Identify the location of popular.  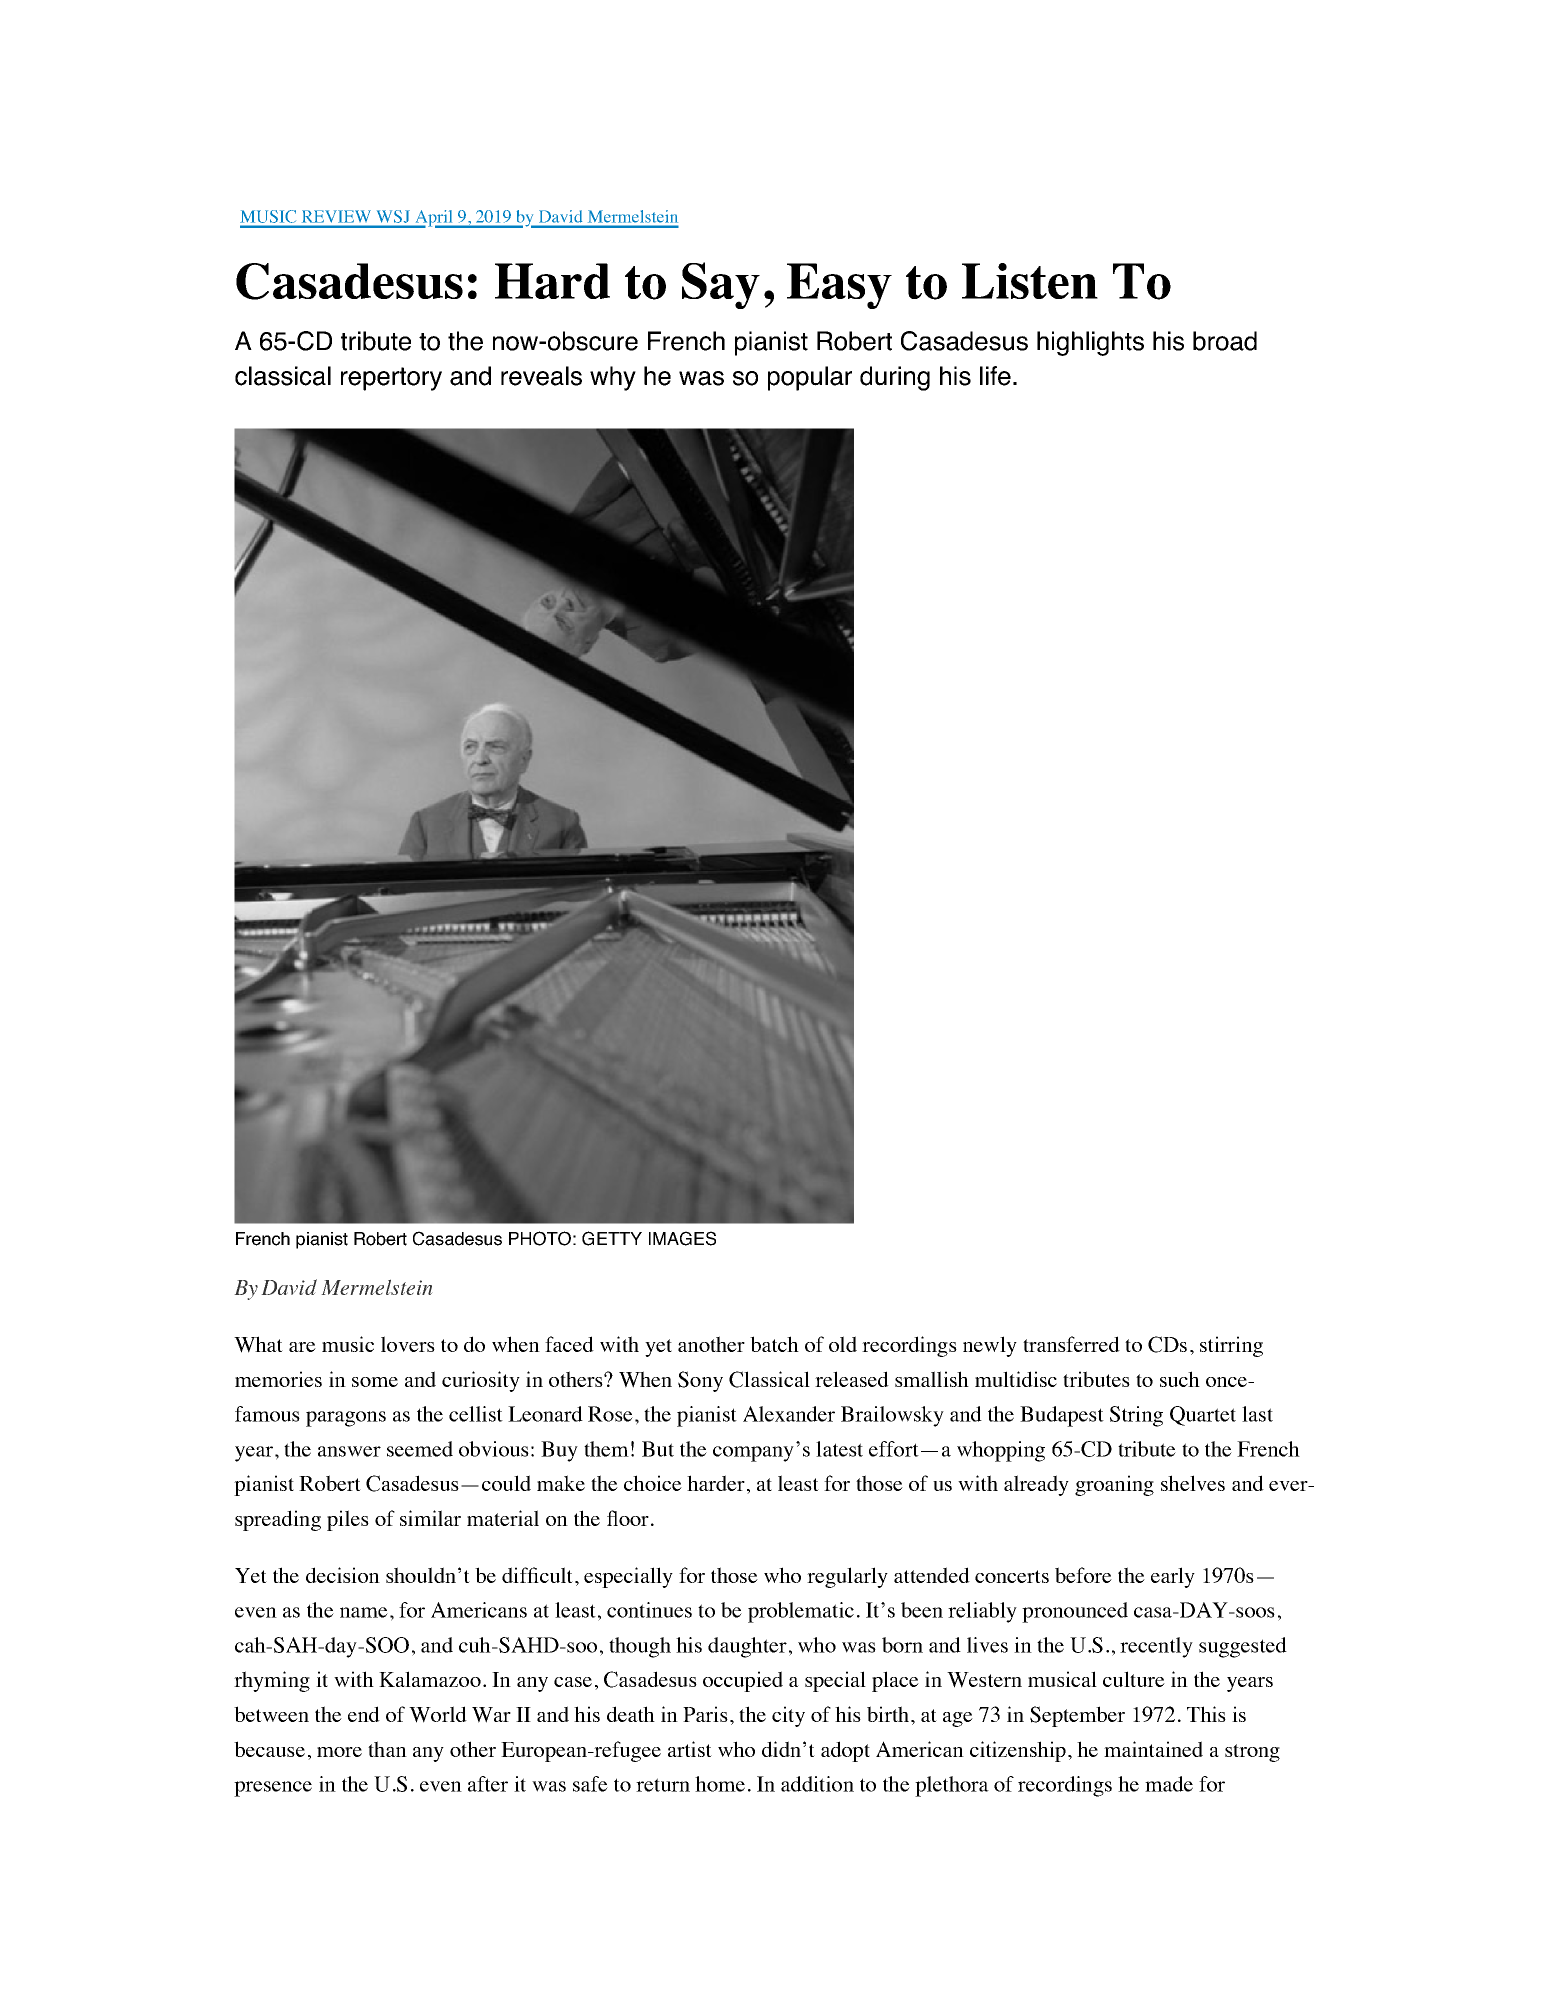
(810, 378).
